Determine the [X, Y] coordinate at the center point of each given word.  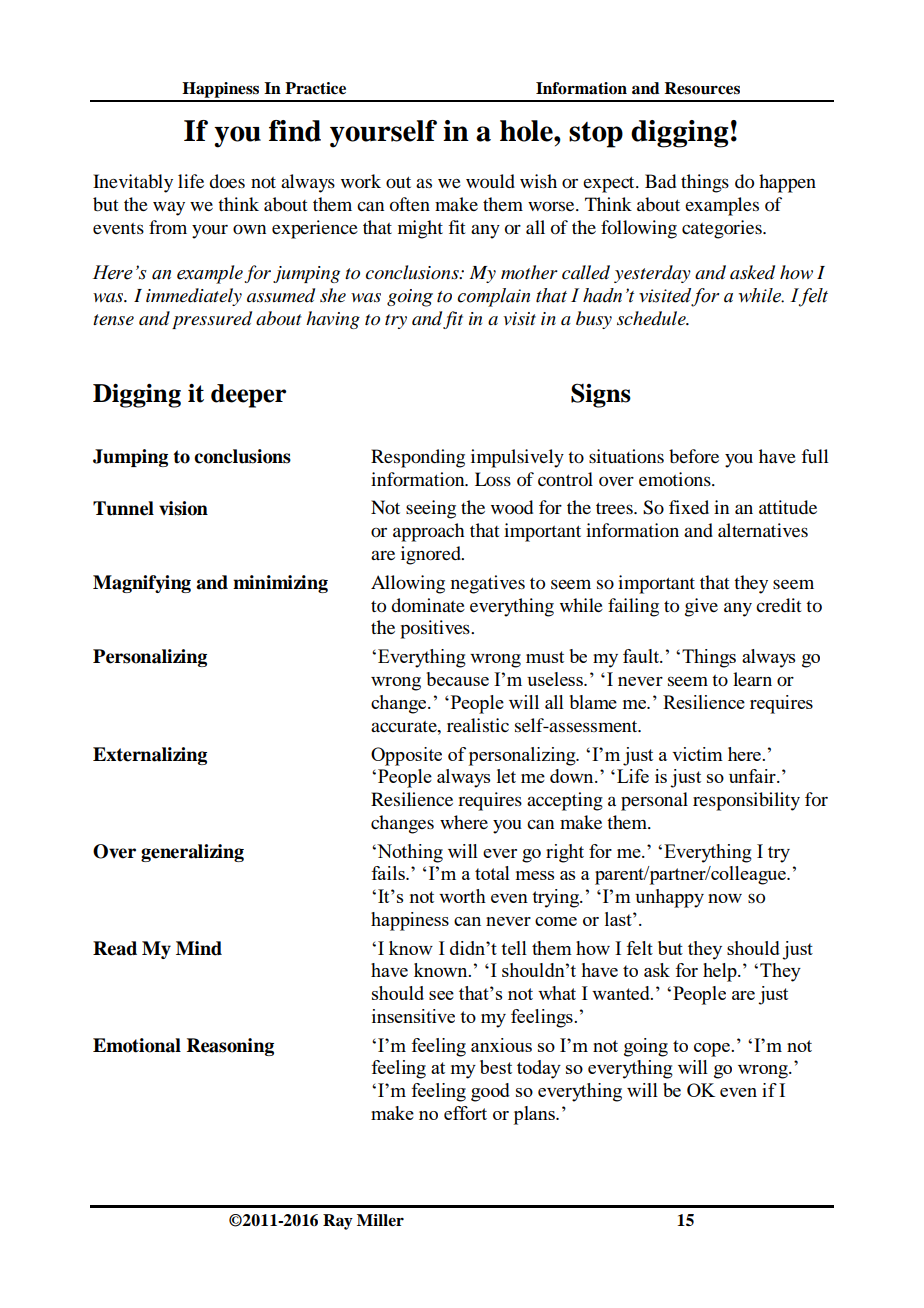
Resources [702, 88]
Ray [338, 1222]
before [694, 456]
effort [465, 1113]
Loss [493, 479]
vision [183, 508]
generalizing [192, 853]
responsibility [746, 801]
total [492, 873]
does [227, 181]
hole [527, 131]
